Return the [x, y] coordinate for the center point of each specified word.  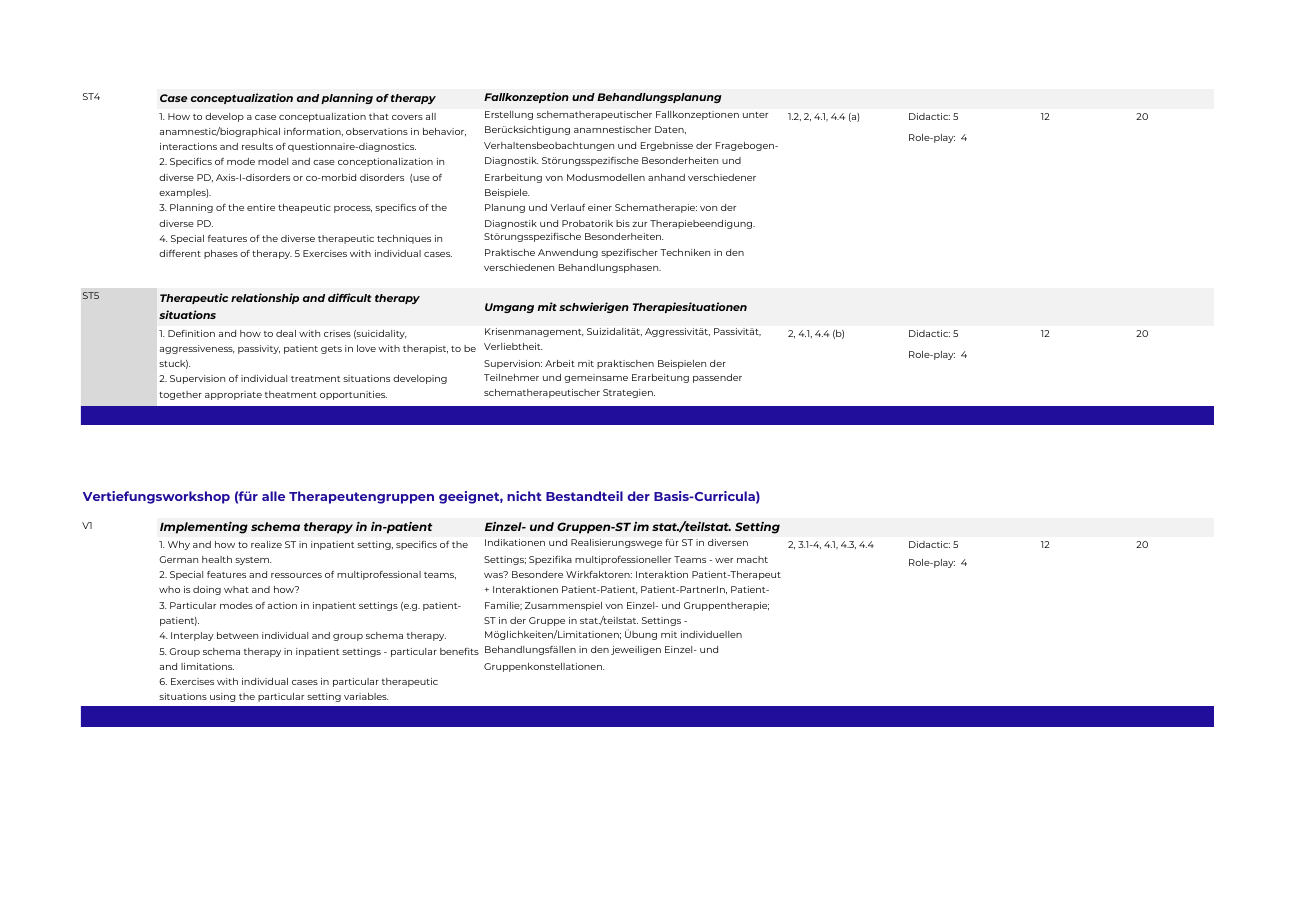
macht [752, 559]
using [222, 697]
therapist [425, 349]
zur [639, 224]
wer [724, 560]
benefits [459, 651]
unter [755, 115]
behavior [444, 132]
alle [273, 496]
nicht [524, 496]
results [257, 146]
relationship [265, 298]
